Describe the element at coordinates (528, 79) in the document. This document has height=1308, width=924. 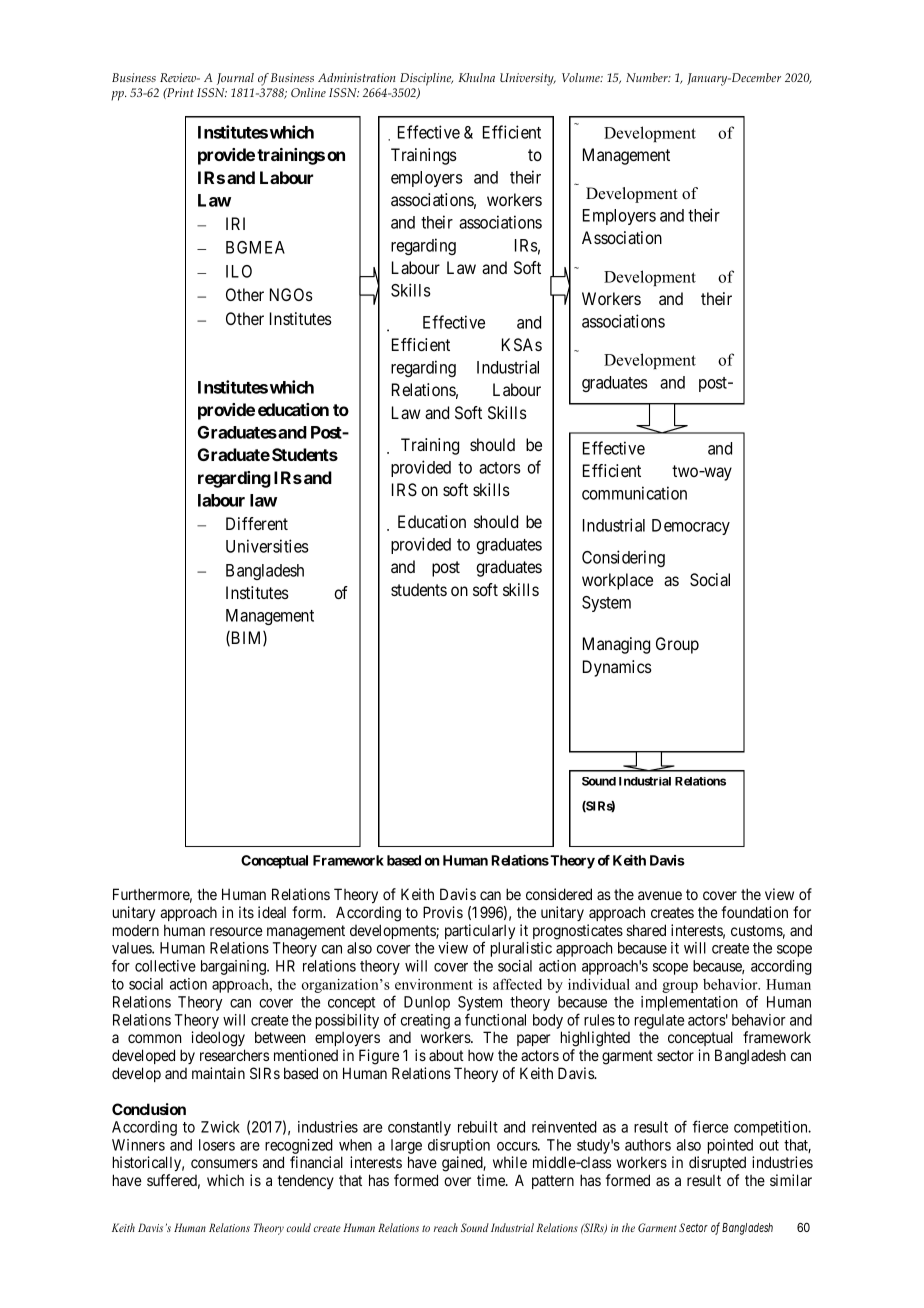
I see `University` at that location.
